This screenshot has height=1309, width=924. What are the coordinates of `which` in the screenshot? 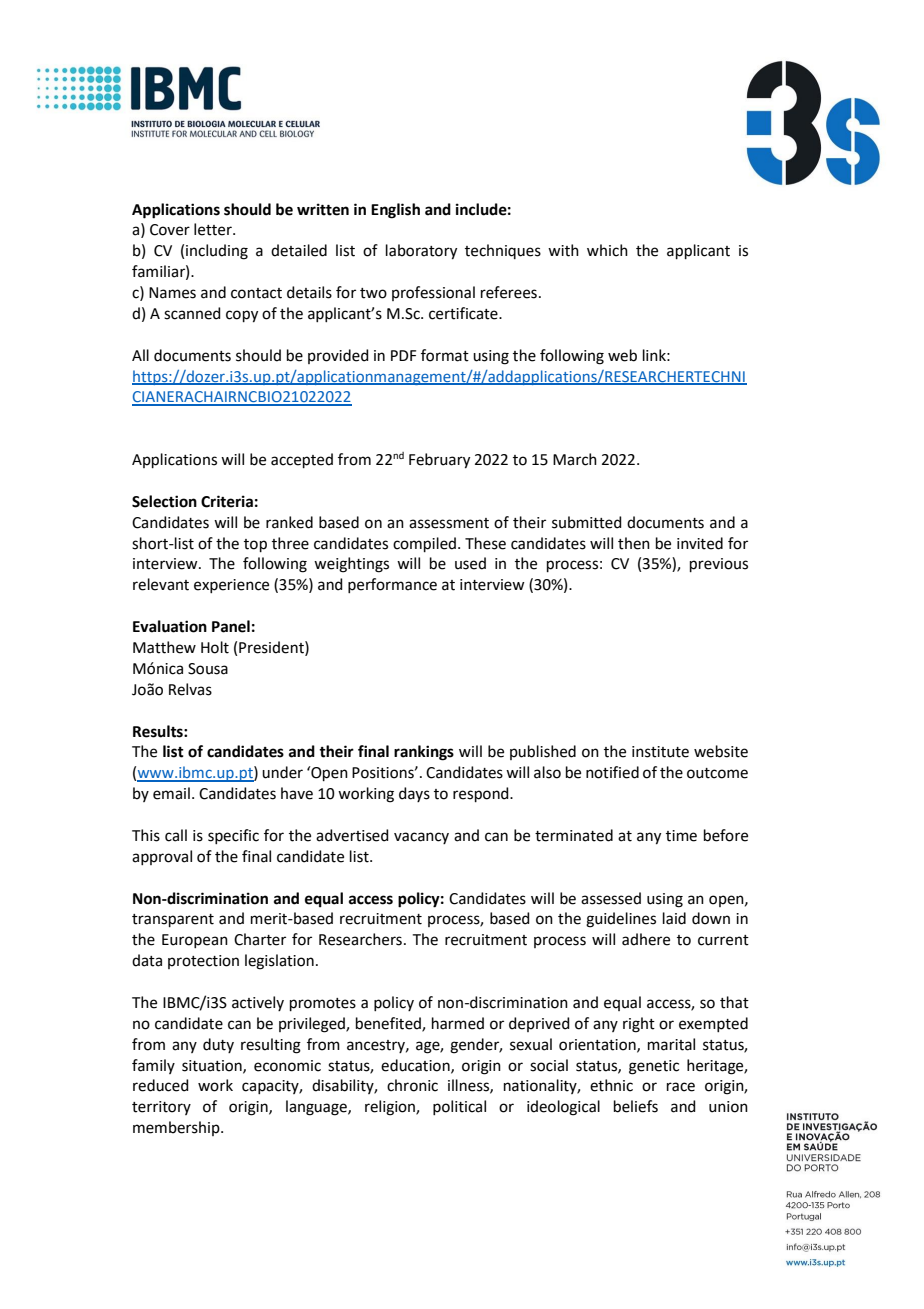 It's located at (607, 250).
